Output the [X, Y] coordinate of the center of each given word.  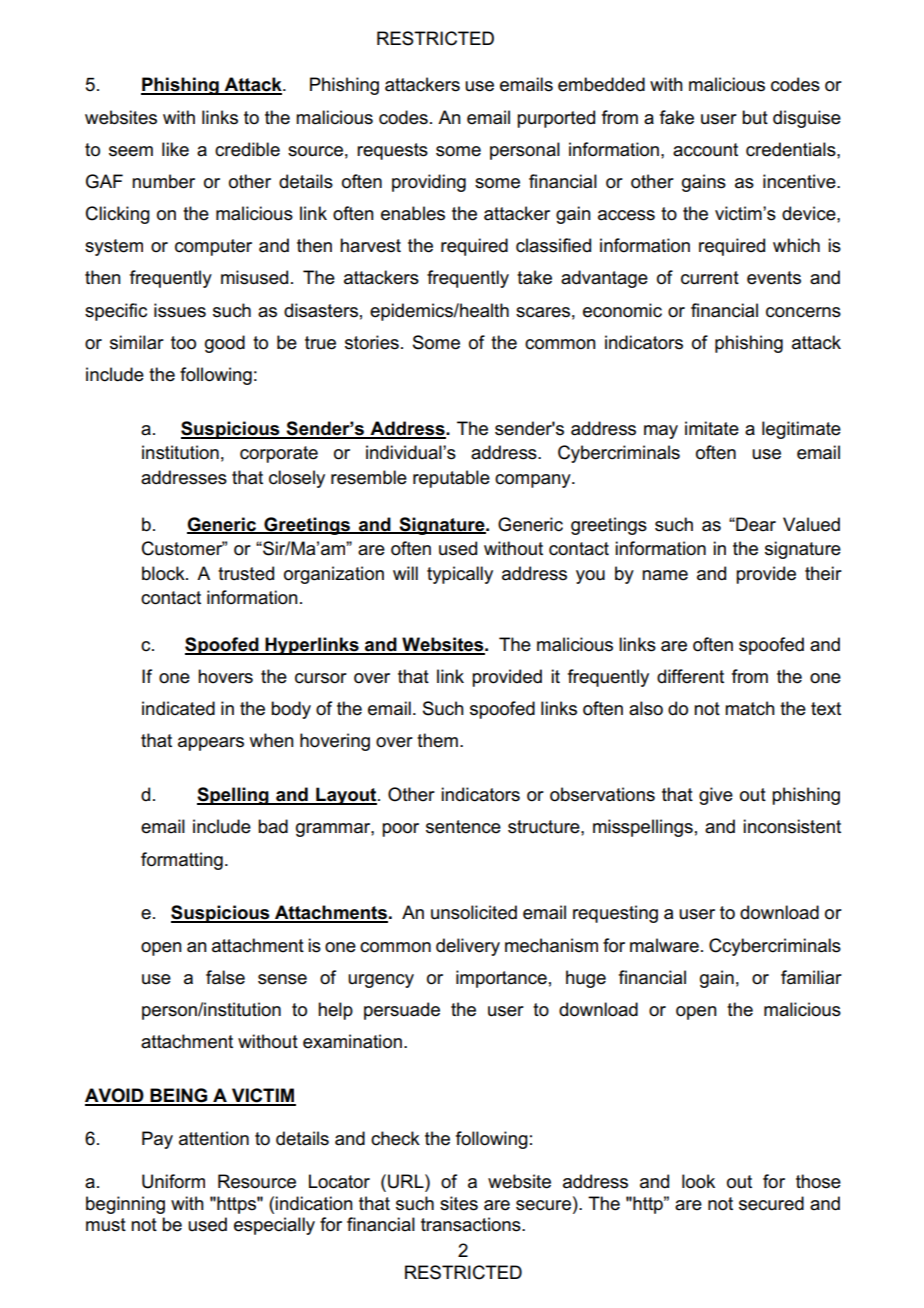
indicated [178, 708]
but [755, 117]
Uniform [173, 1181]
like [175, 149]
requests [392, 151]
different [690, 676]
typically [460, 575]
